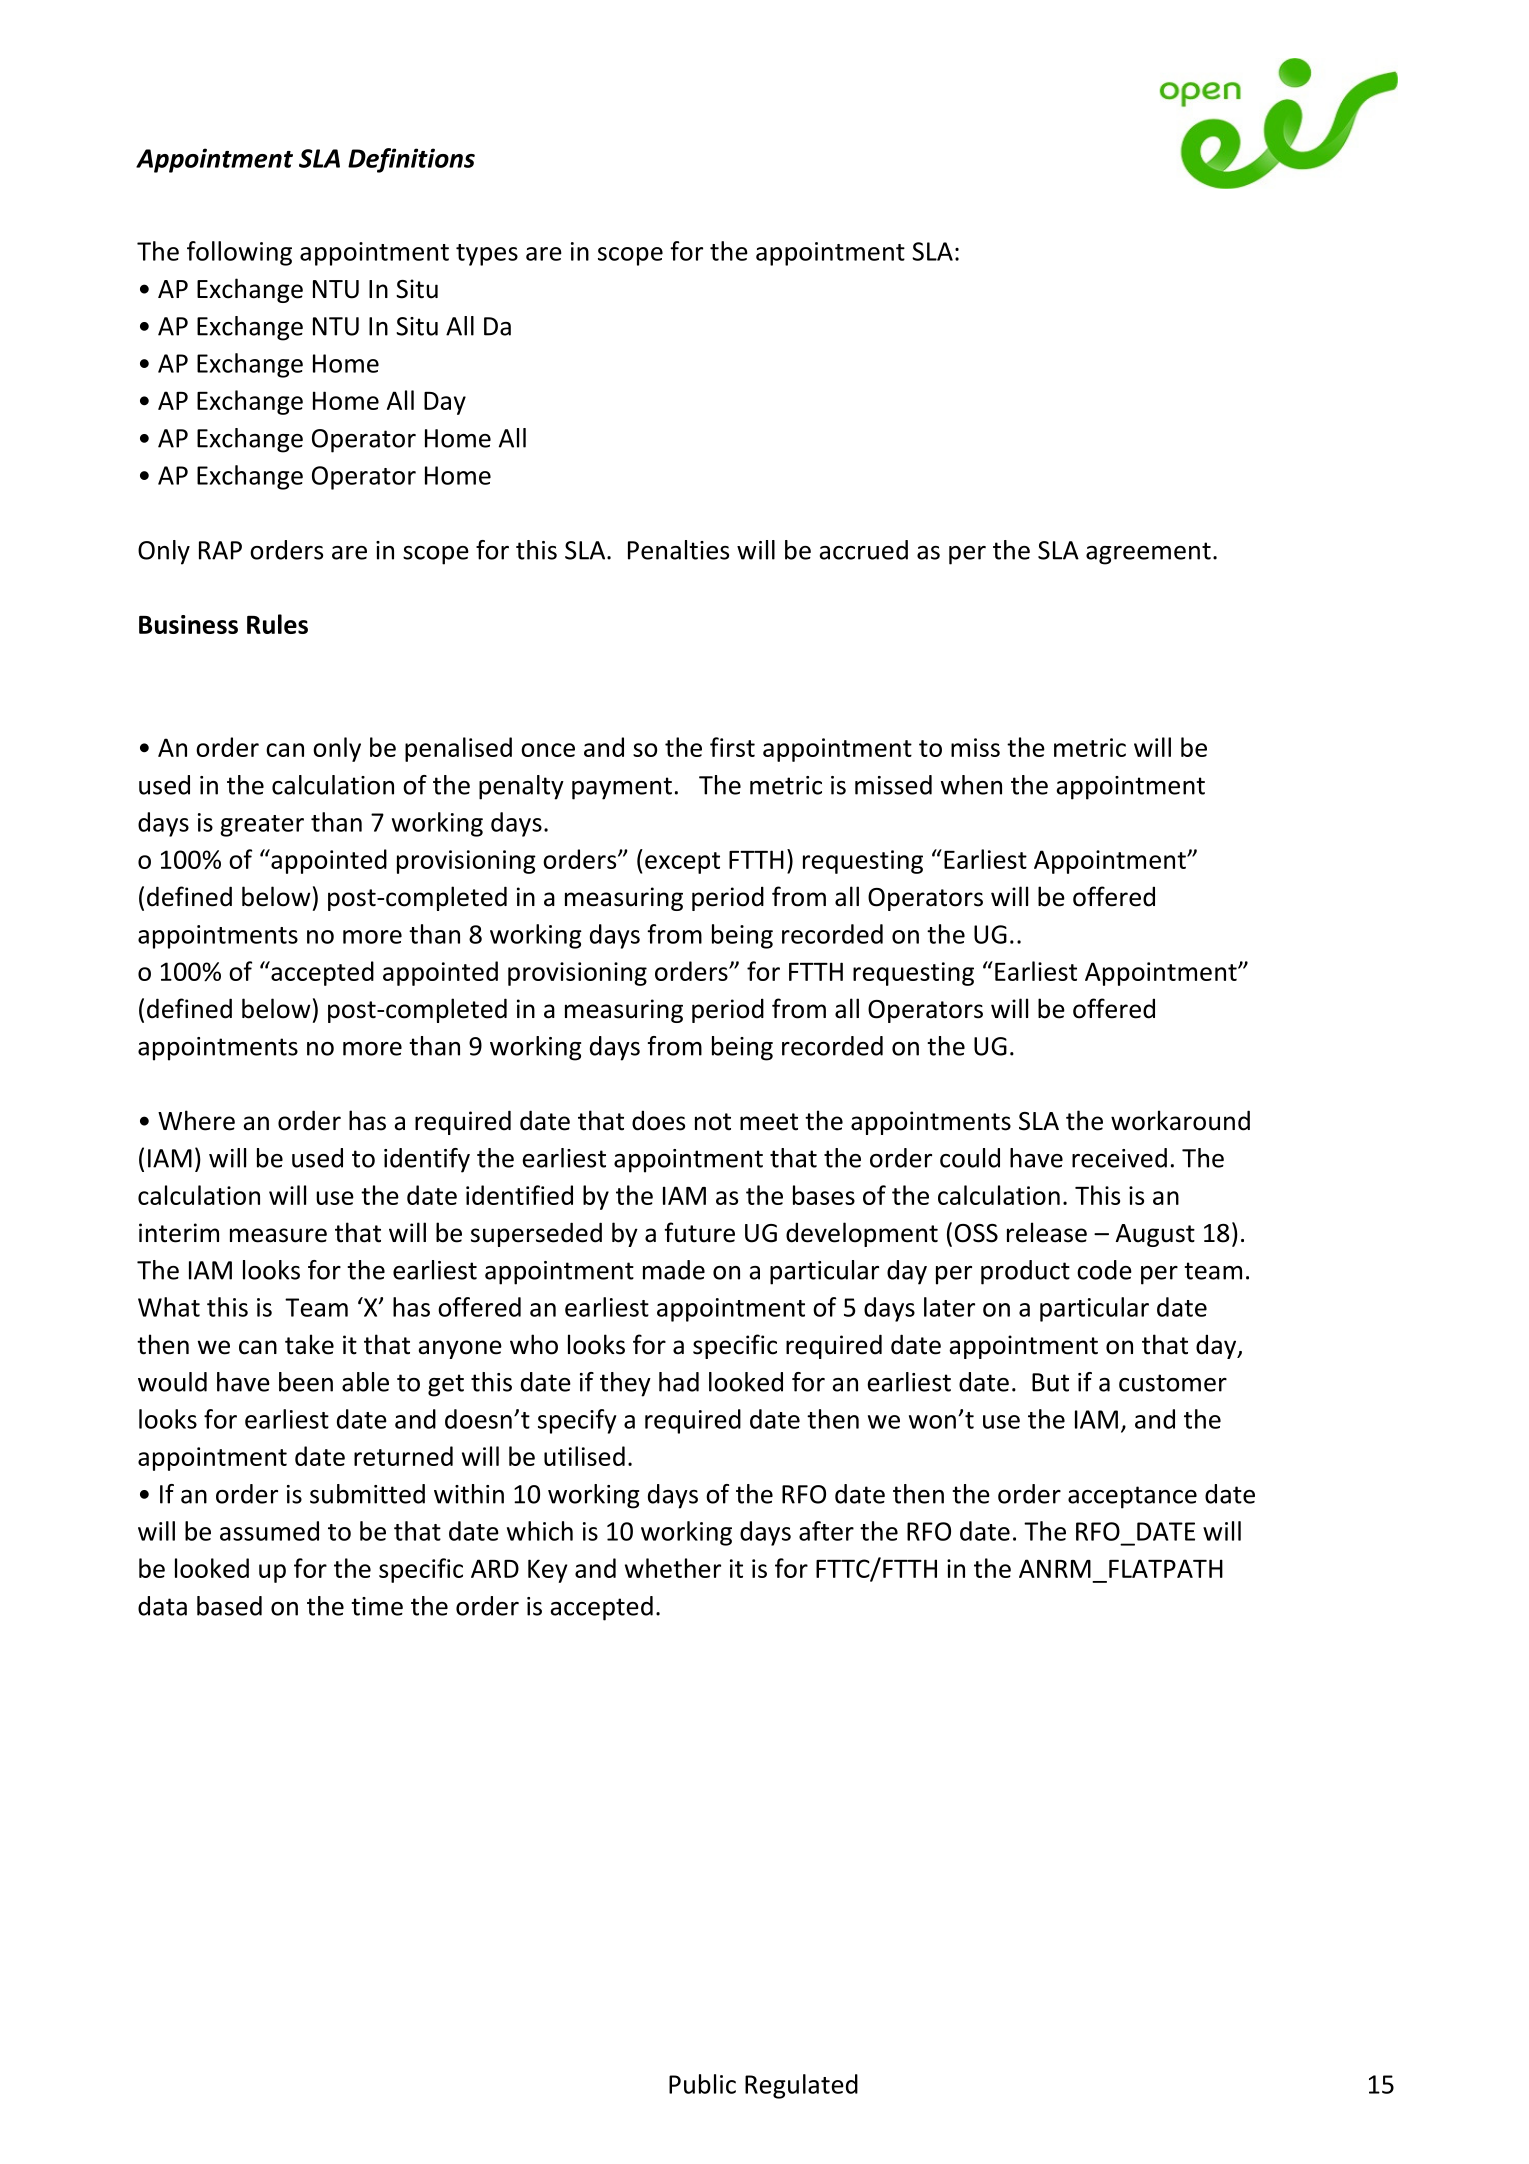  I want to click on types, so click(487, 255).
